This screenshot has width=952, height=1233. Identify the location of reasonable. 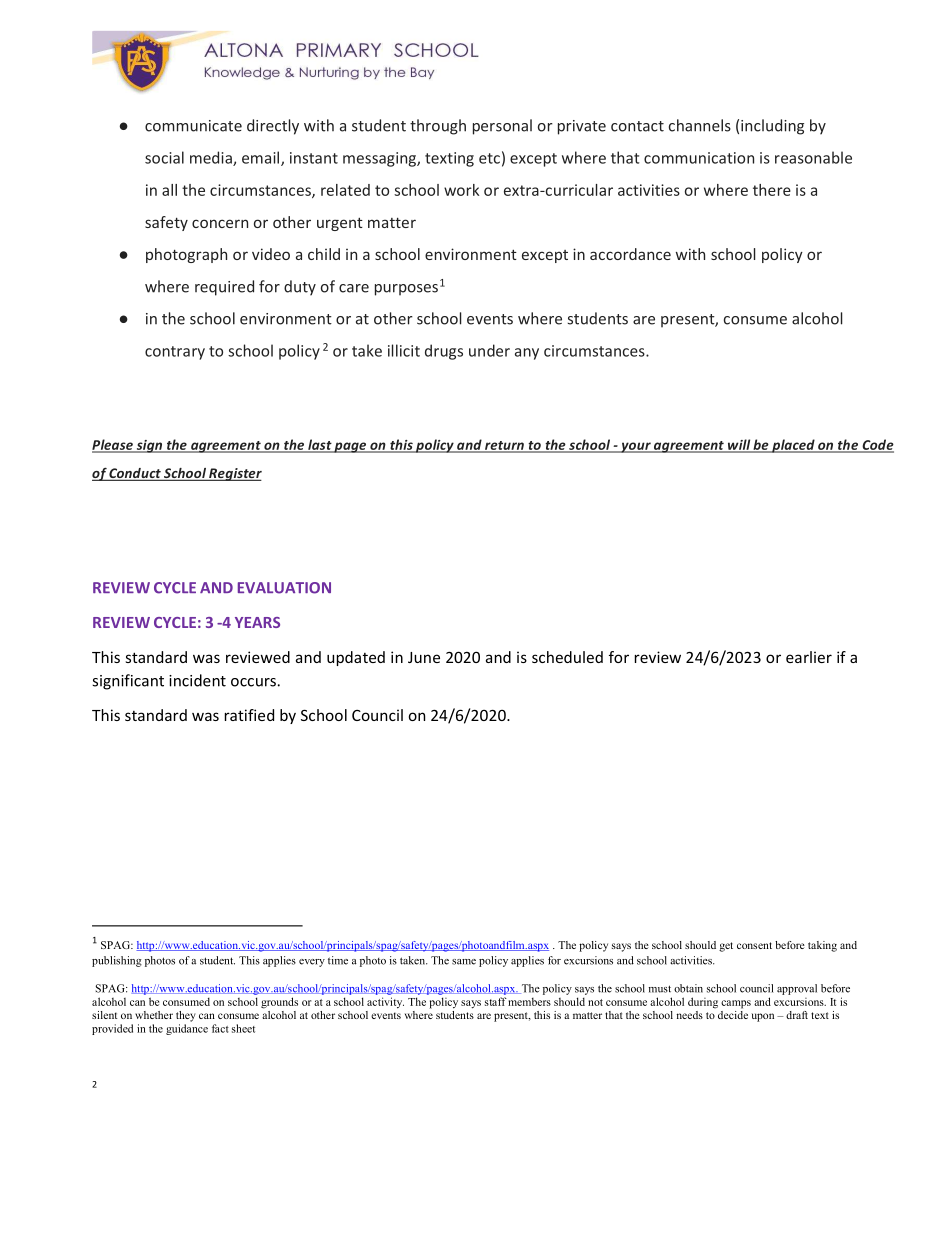
(813, 157).
